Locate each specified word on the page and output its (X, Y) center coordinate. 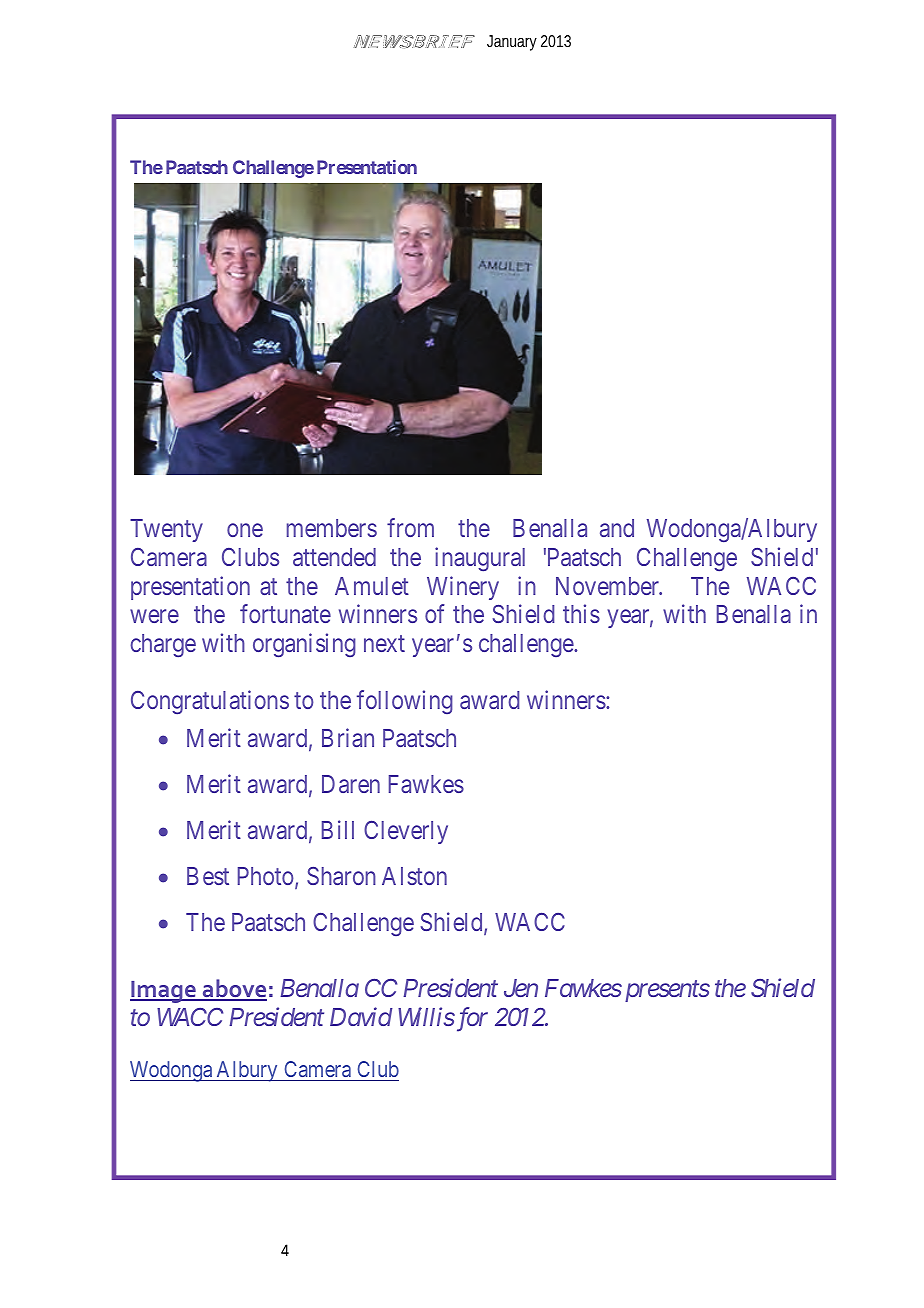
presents (665, 991)
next (384, 643)
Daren (351, 784)
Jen (521, 988)
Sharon (341, 876)
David (361, 1016)
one (245, 530)
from (410, 528)
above (234, 989)
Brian (348, 737)
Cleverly (406, 832)
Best (208, 876)
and (617, 528)
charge (163, 646)
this (581, 613)
